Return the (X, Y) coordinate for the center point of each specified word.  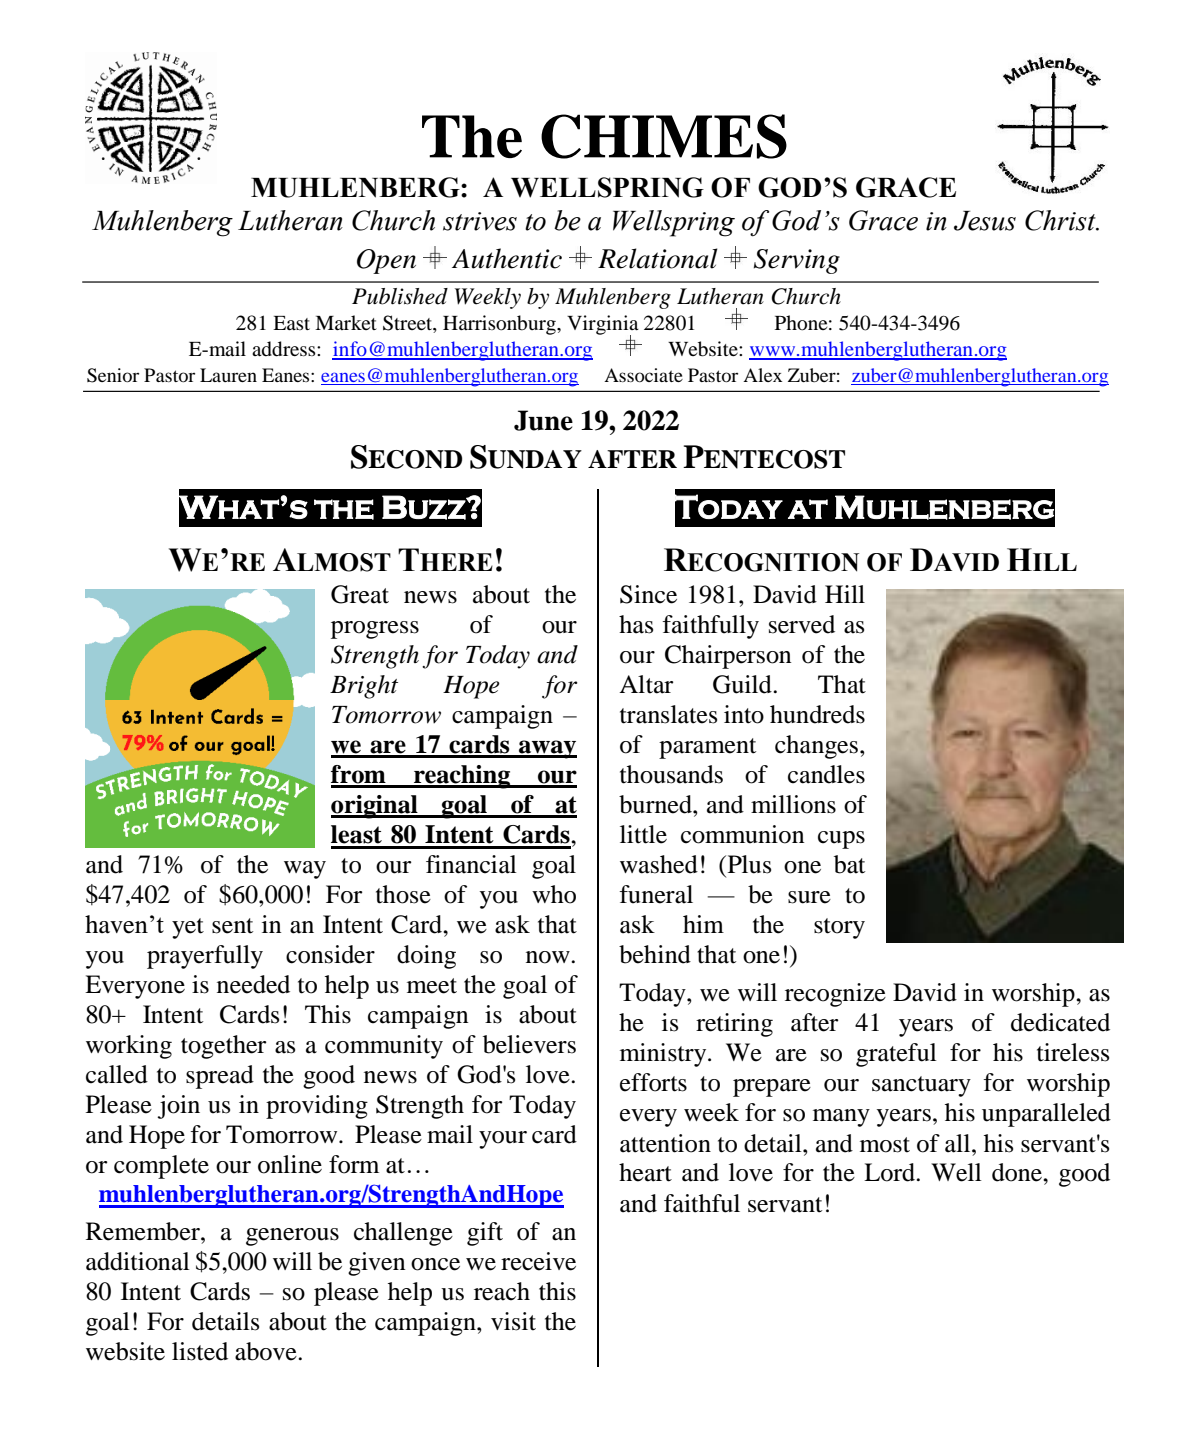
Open (386, 261)
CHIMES (664, 136)
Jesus (985, 221)
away (547, 749)
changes (816, 747)
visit (513, 1321)
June (543, 420)
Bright (364, 687)
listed (200, 1351)
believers (529, 1044)
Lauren (228, 375)
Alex (762, 375)
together (224, 1047)
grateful (896, 1055)
